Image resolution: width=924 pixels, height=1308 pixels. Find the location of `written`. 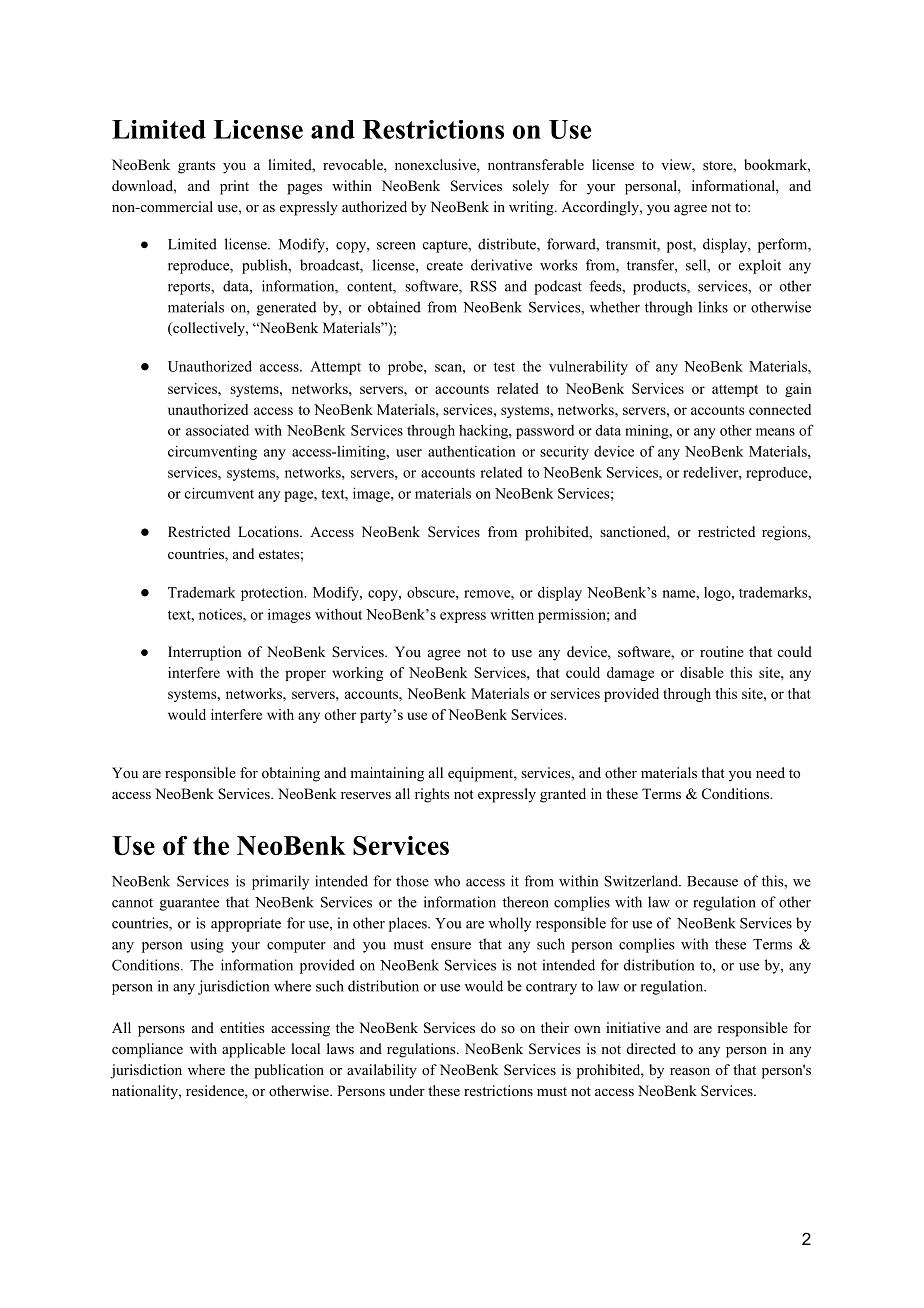

written is located at coordinates (512, 614).
